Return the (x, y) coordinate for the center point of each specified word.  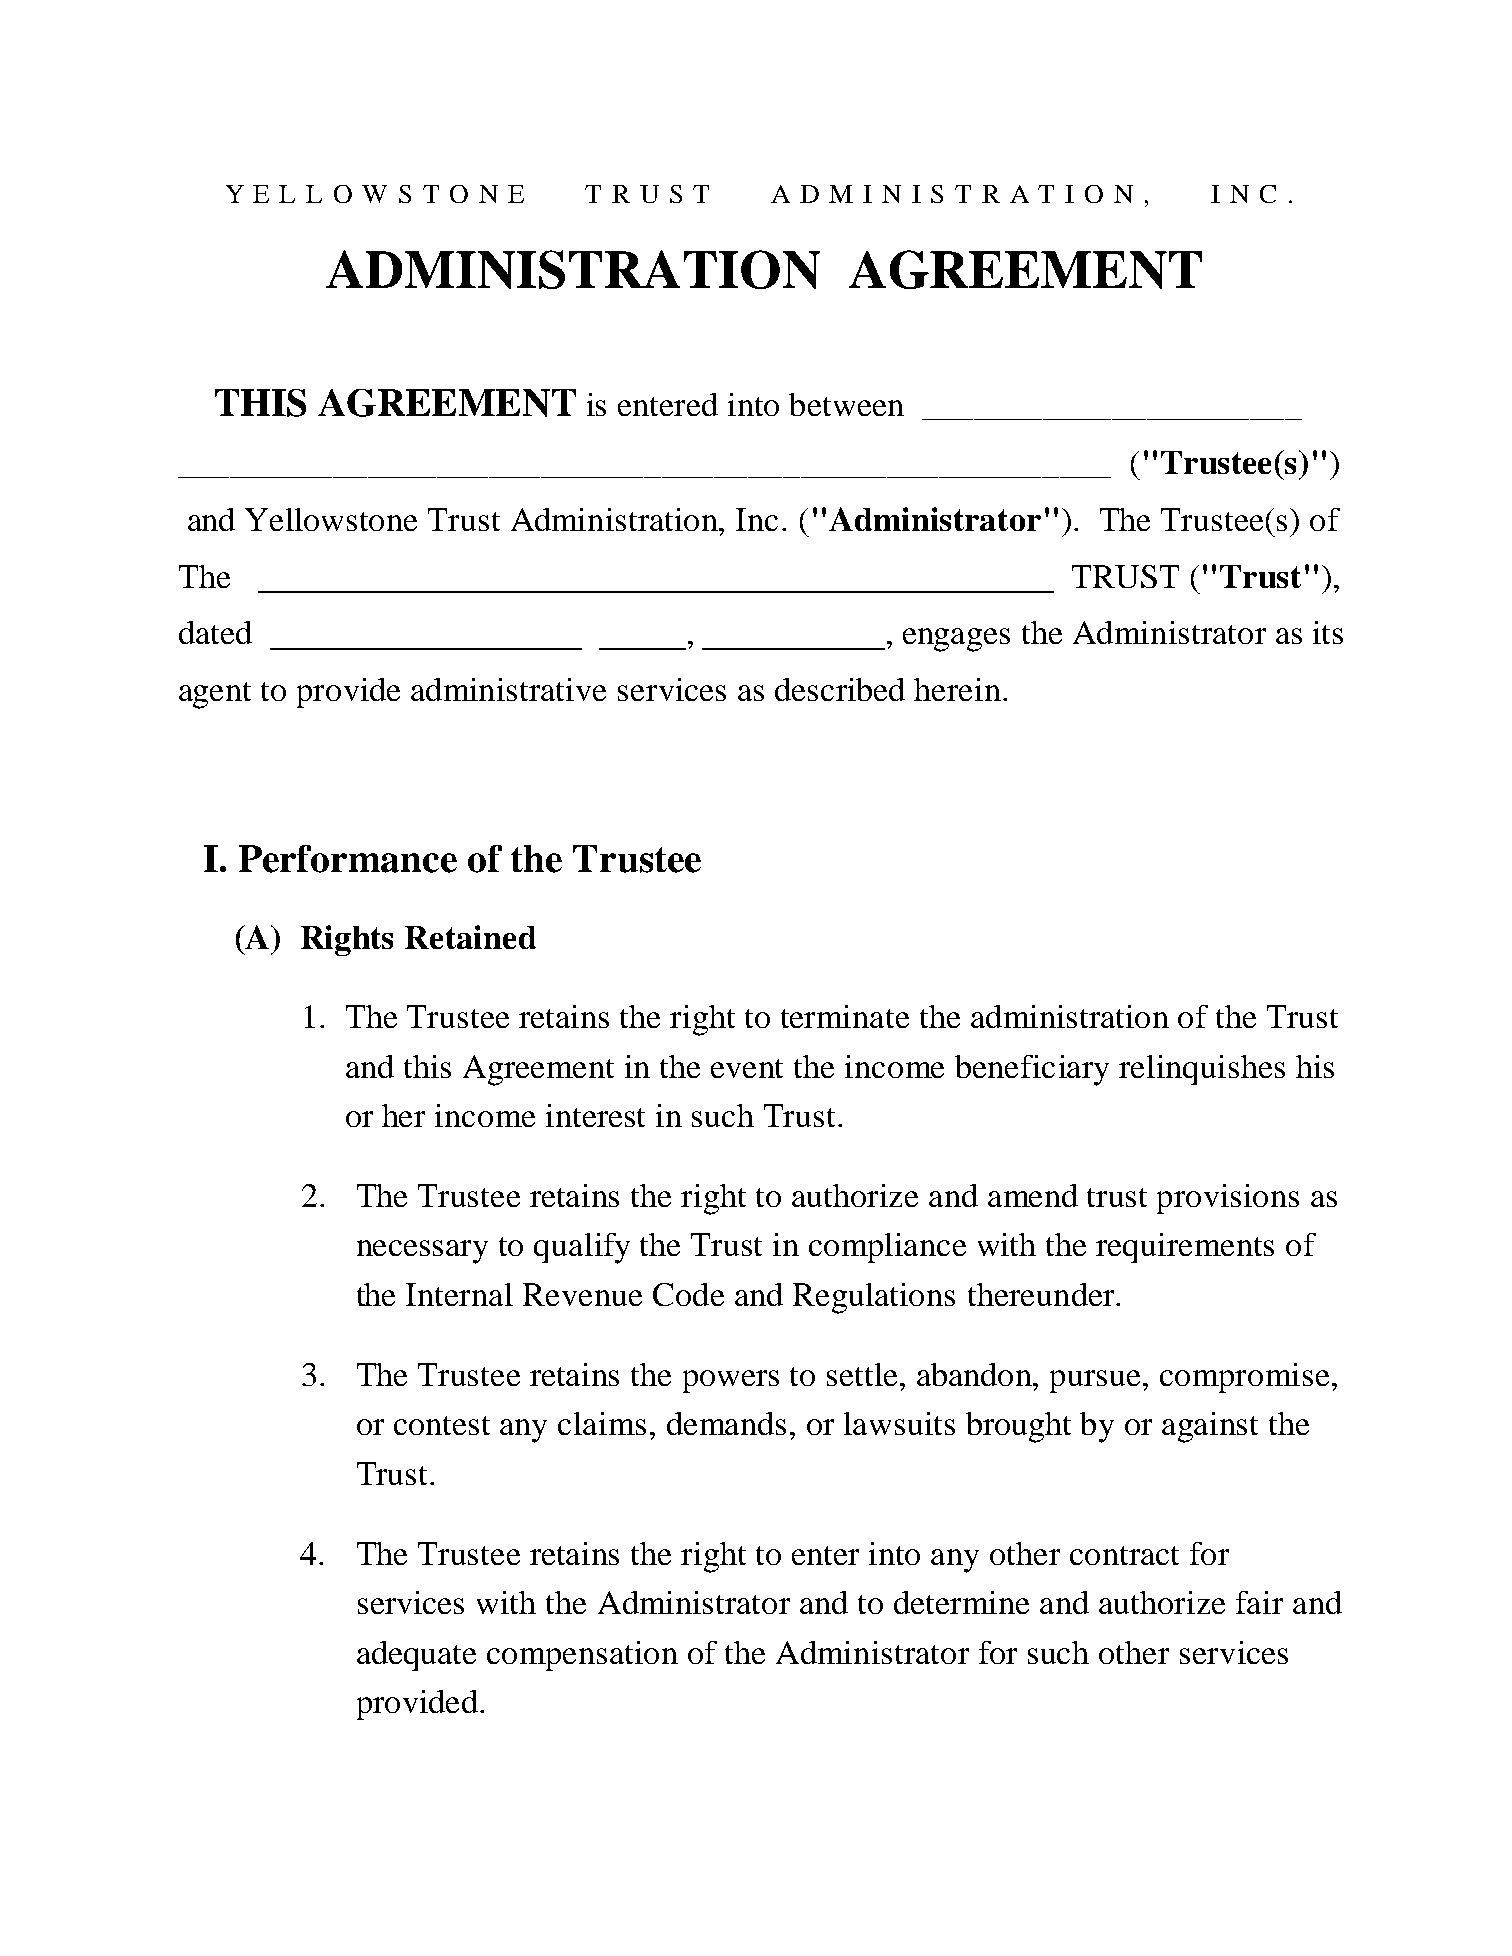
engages (956, 640)
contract (1124, 1555)
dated (215, 632)
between (846, 404)
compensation (582, 1656)
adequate (416, 1656)
